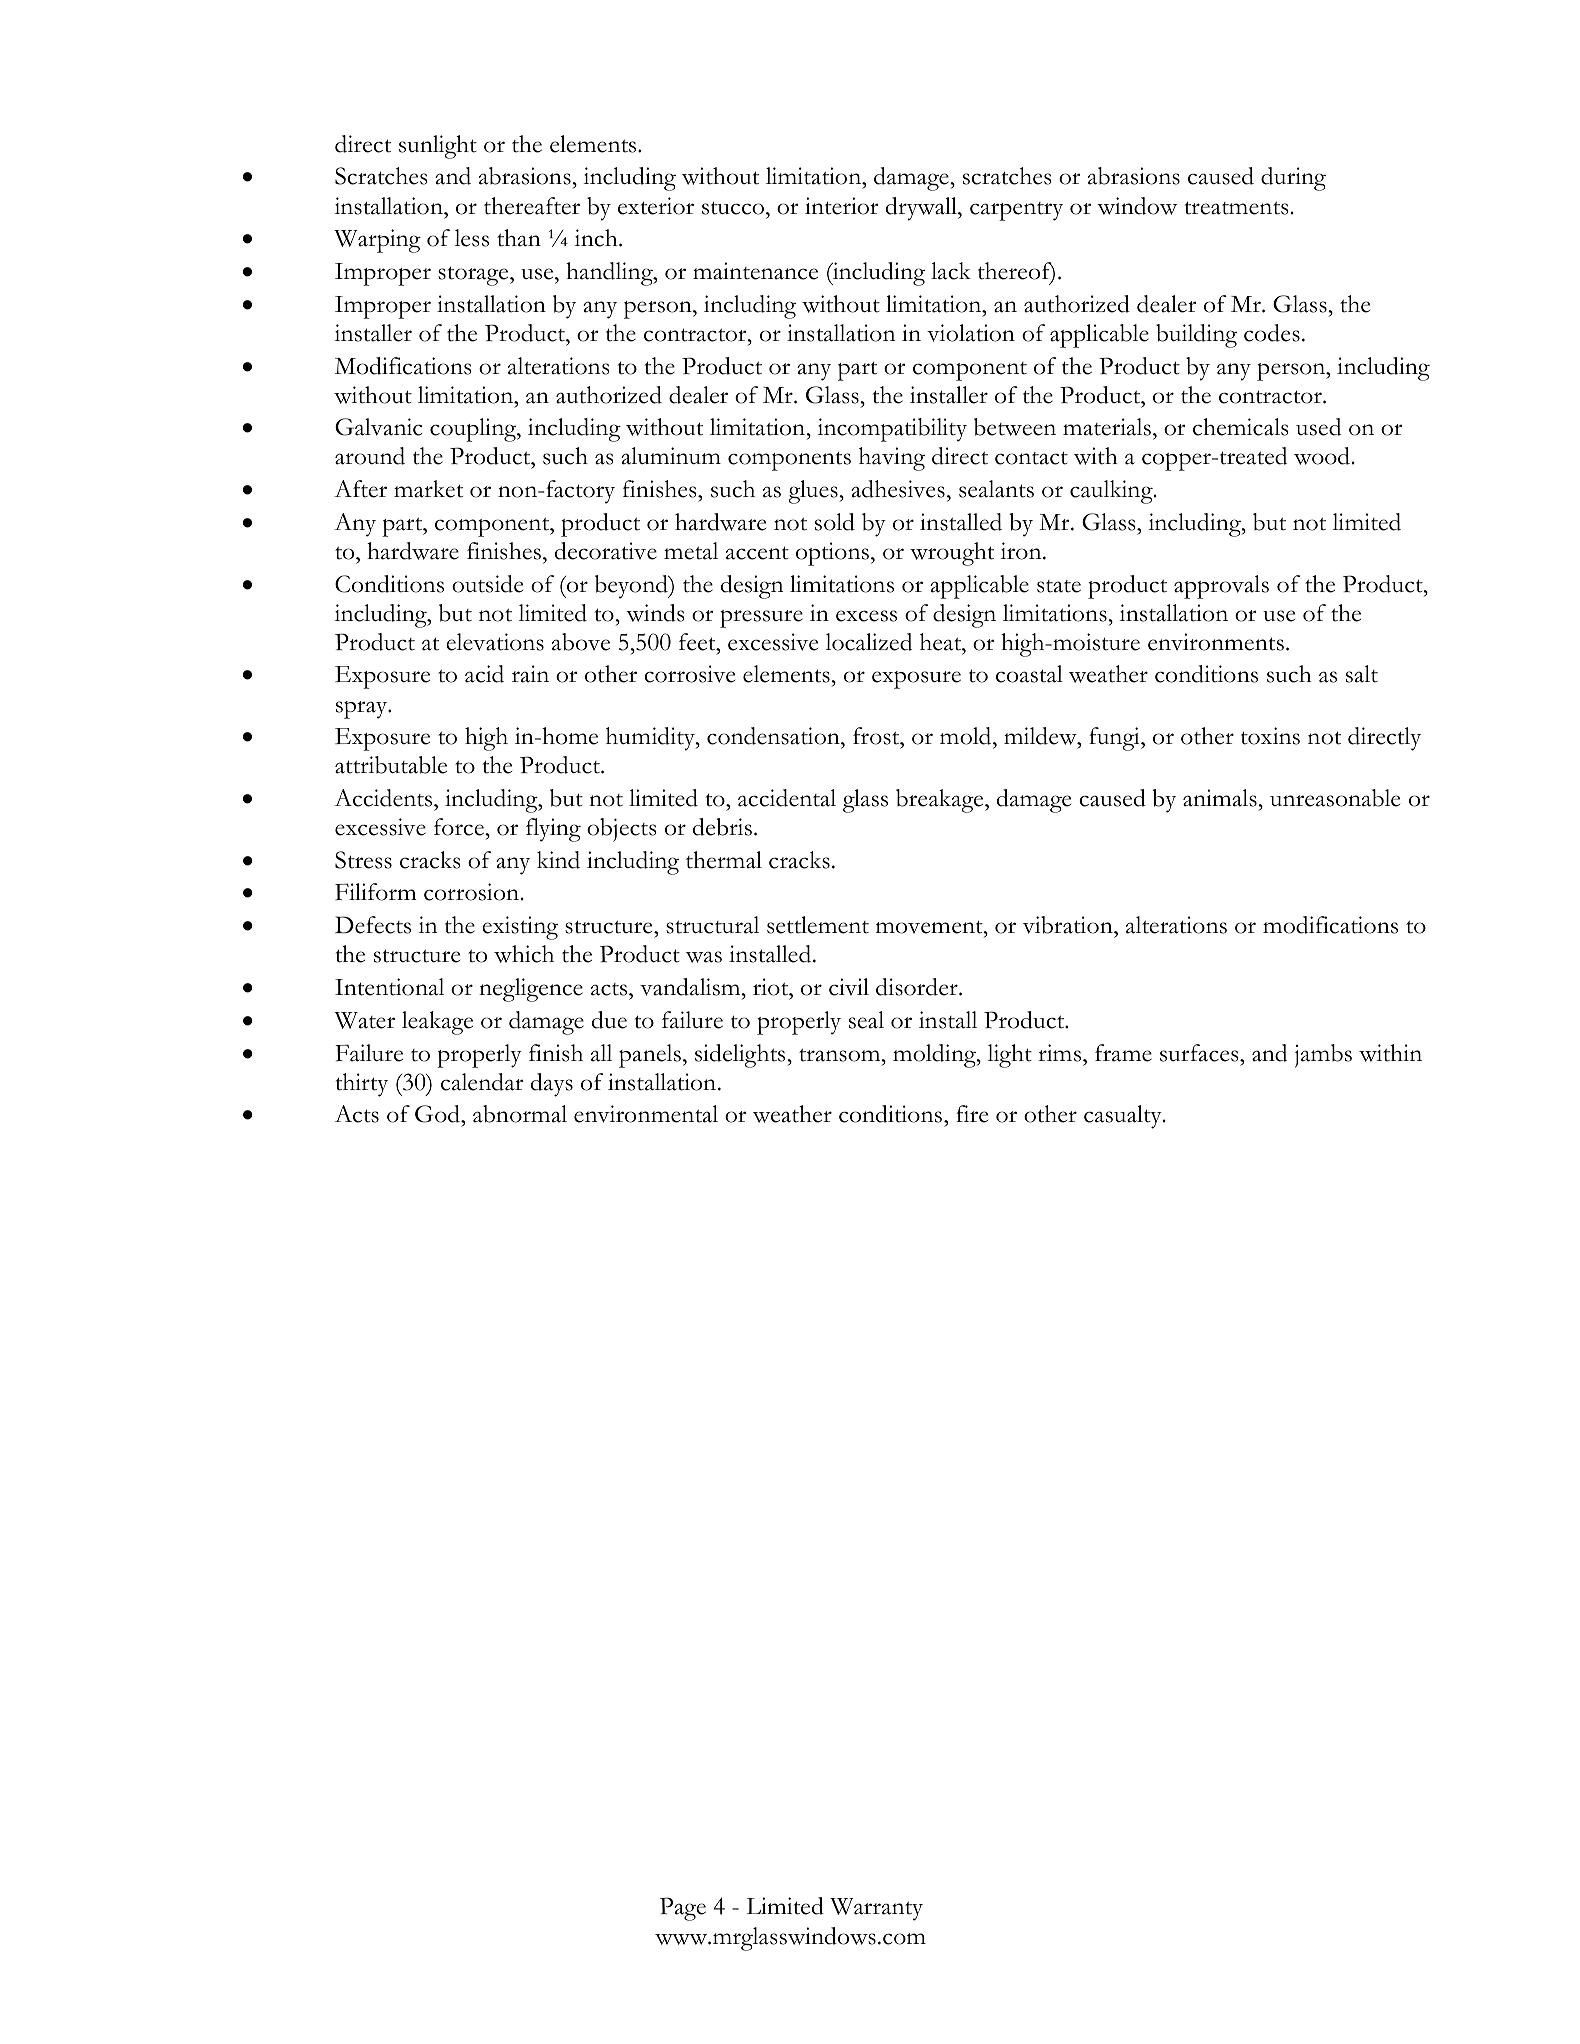  I want to click on less, so click(472, 238).
